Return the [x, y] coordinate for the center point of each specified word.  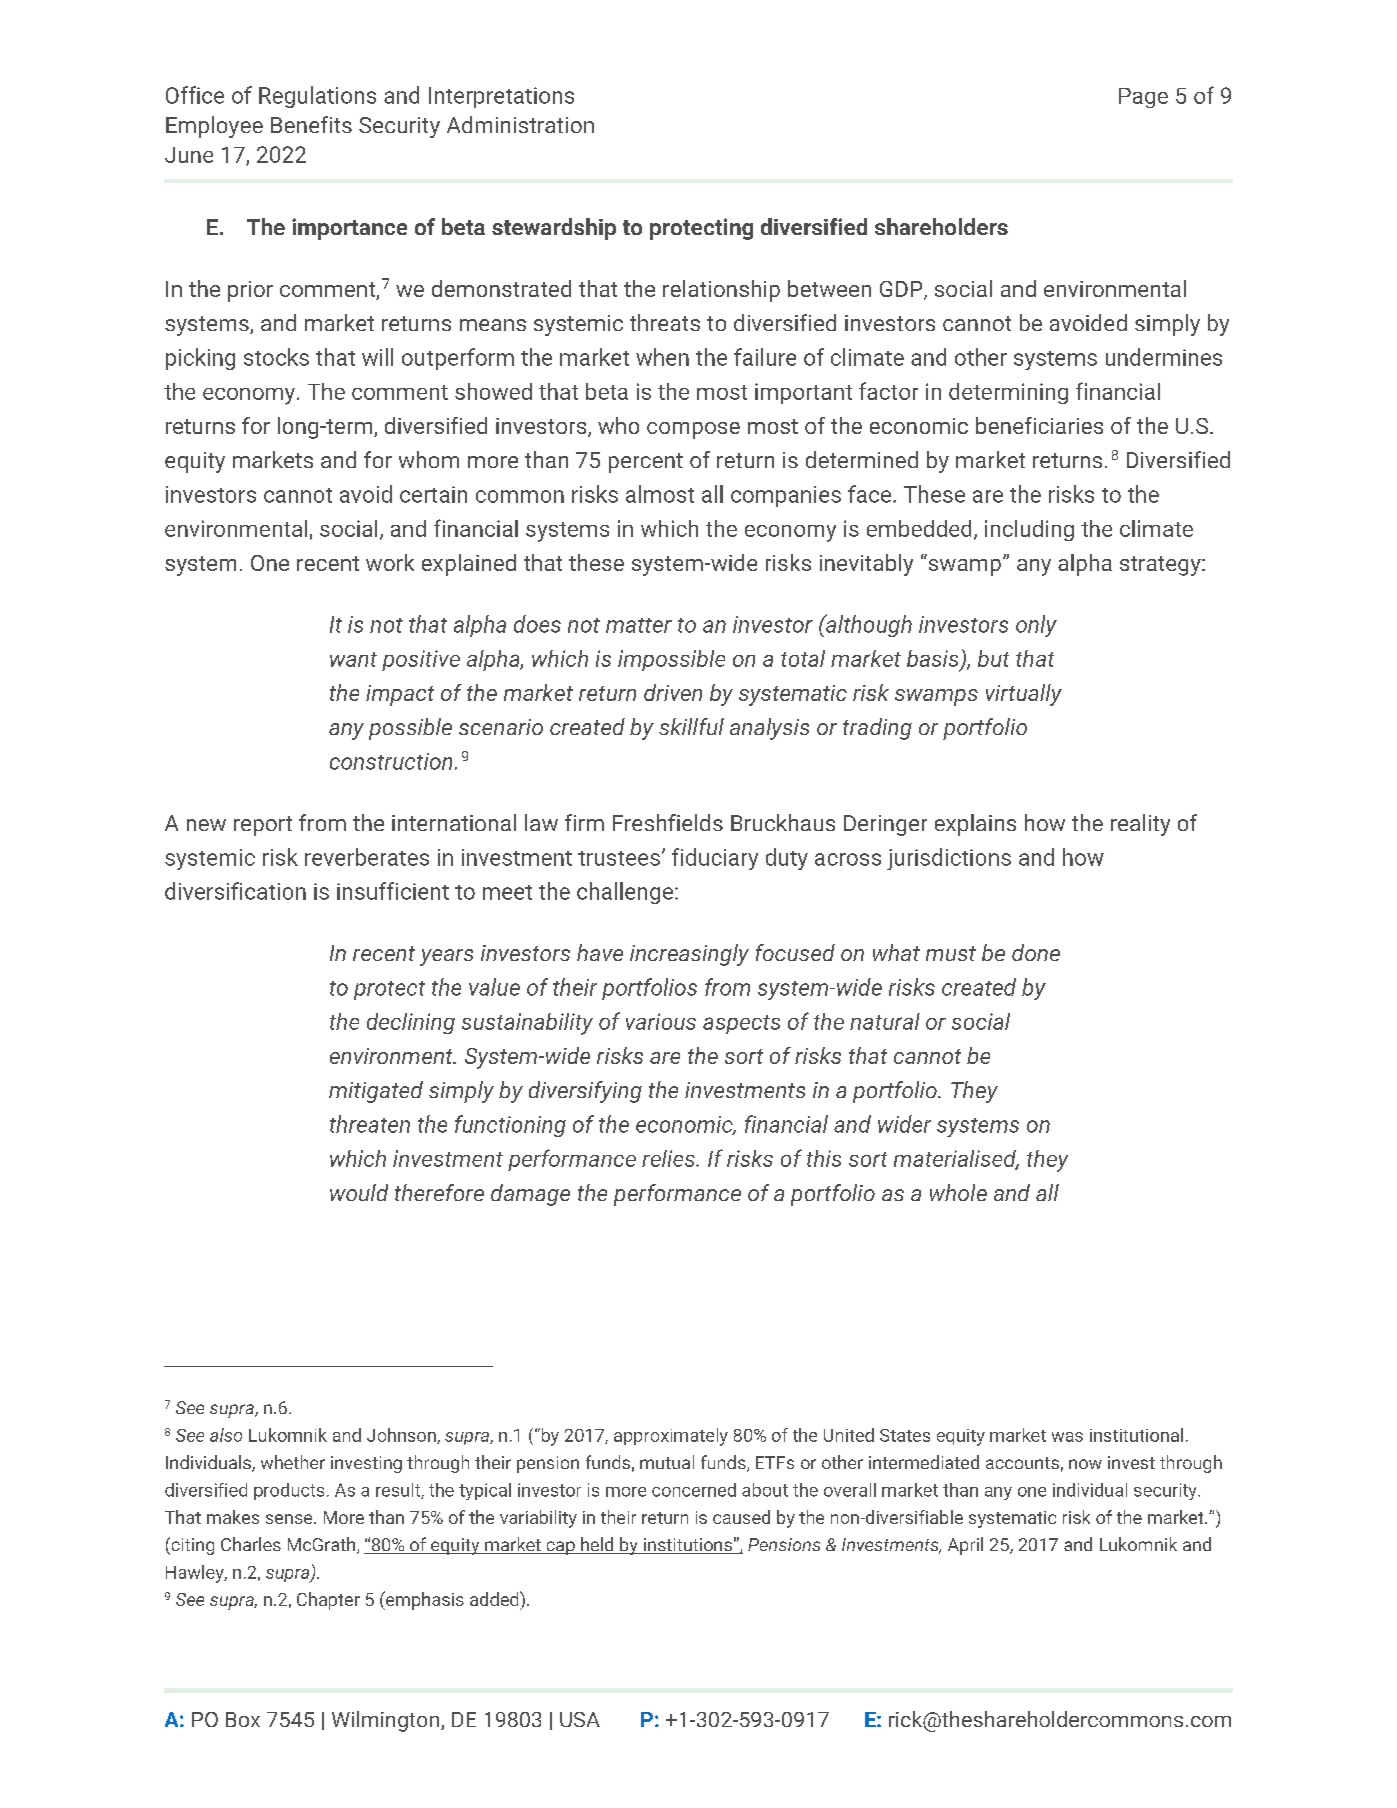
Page [1143, 98]
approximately [671, 1437]
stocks [276, 357]
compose [693, 430]
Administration [520, 124]
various [661, 1021]
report [263, 826]
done [1036, 952]
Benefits [311, 124]
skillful [691, 726]
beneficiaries [1039, 425]
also [226, 1435]
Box [243, 1719]
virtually [1024, 695]
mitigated [376, 1092]
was [1067, 1437]
